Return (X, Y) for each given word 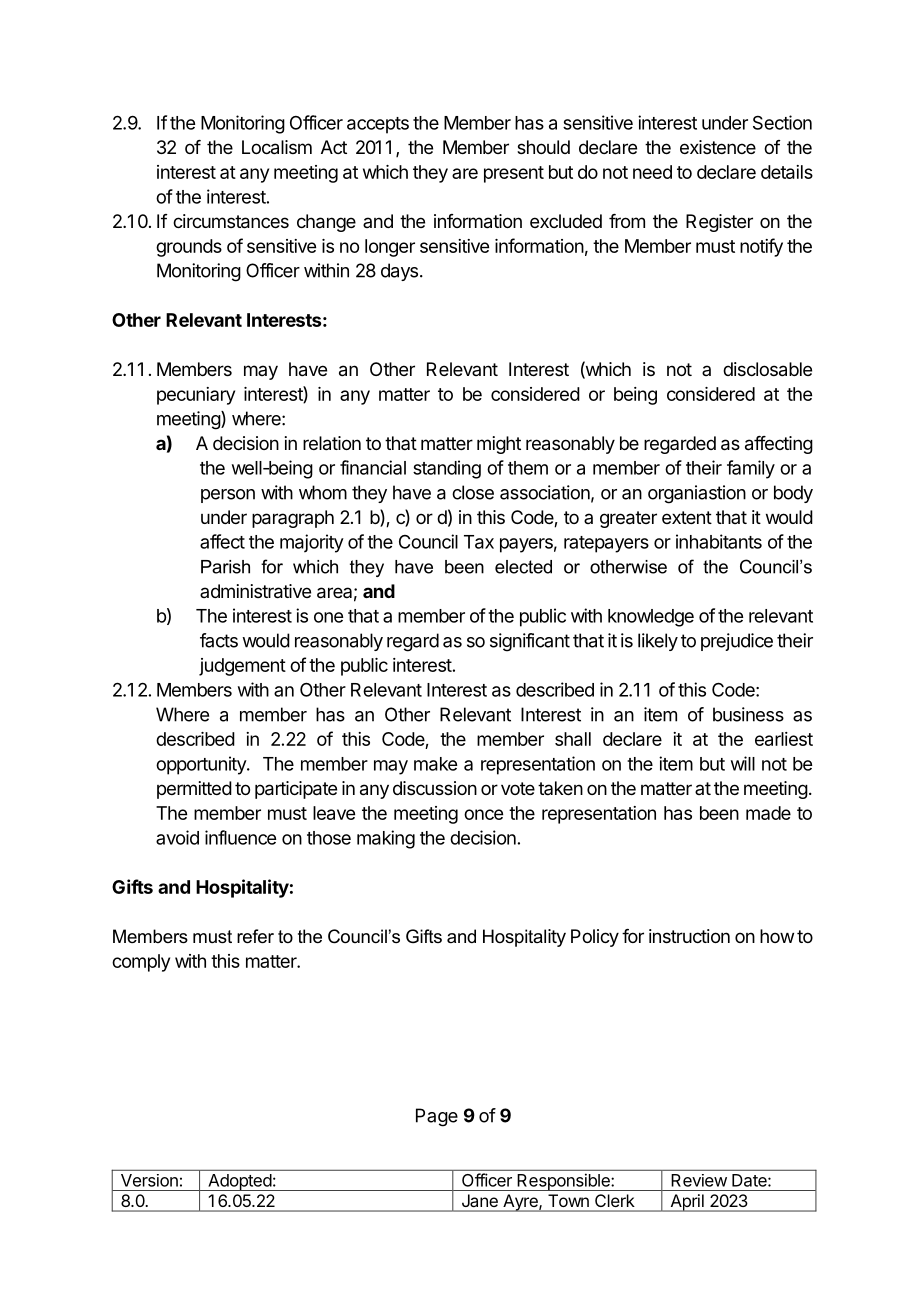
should (543, 147)
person (228, 496)
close (473, 492)
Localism (277, 147)
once (483, 814)
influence (240, 837)
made (768, 813)
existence (718, 147)
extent (687, 517)
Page (437, 1117)
